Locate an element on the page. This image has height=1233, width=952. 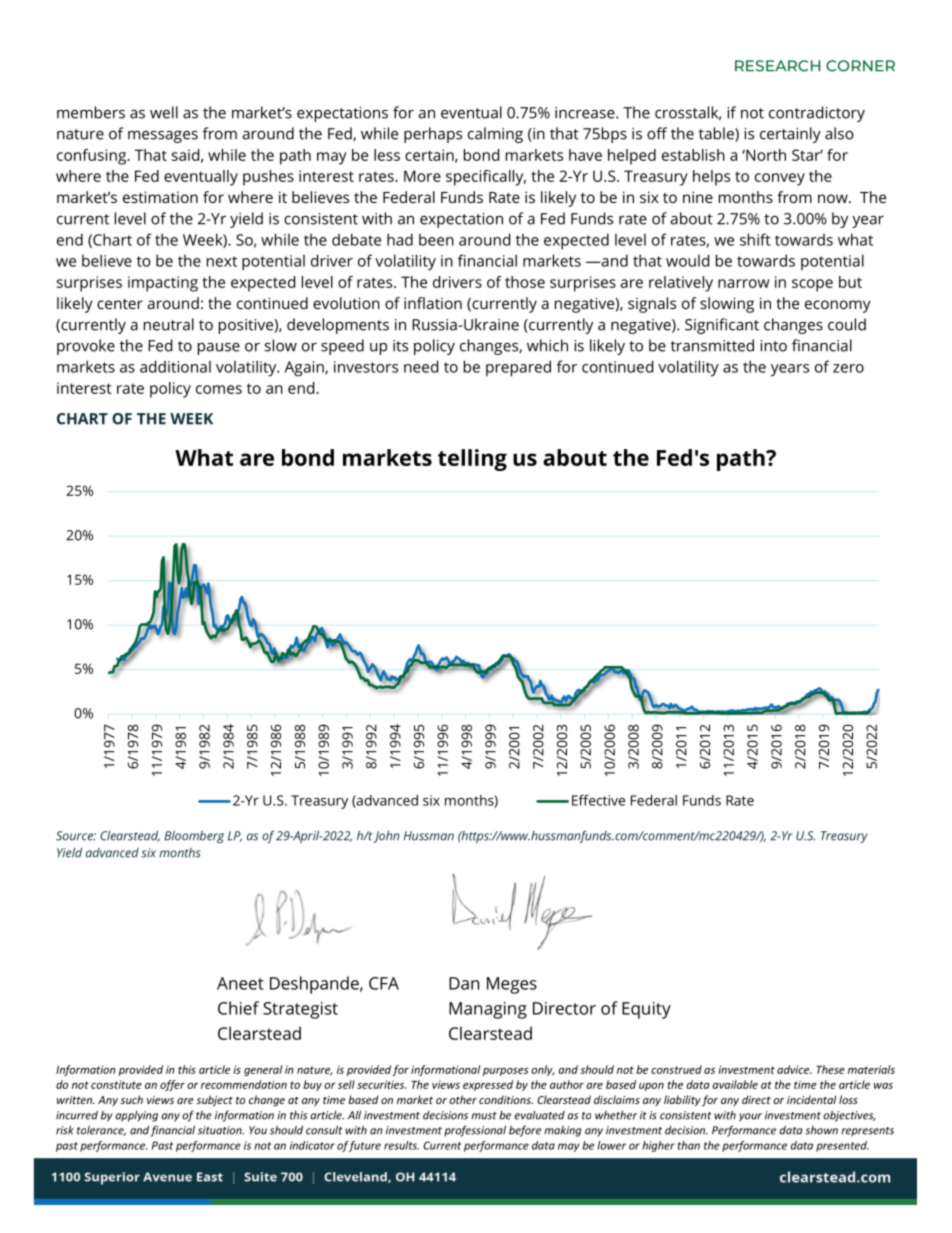
calming is located at coordinates (495, 135).
